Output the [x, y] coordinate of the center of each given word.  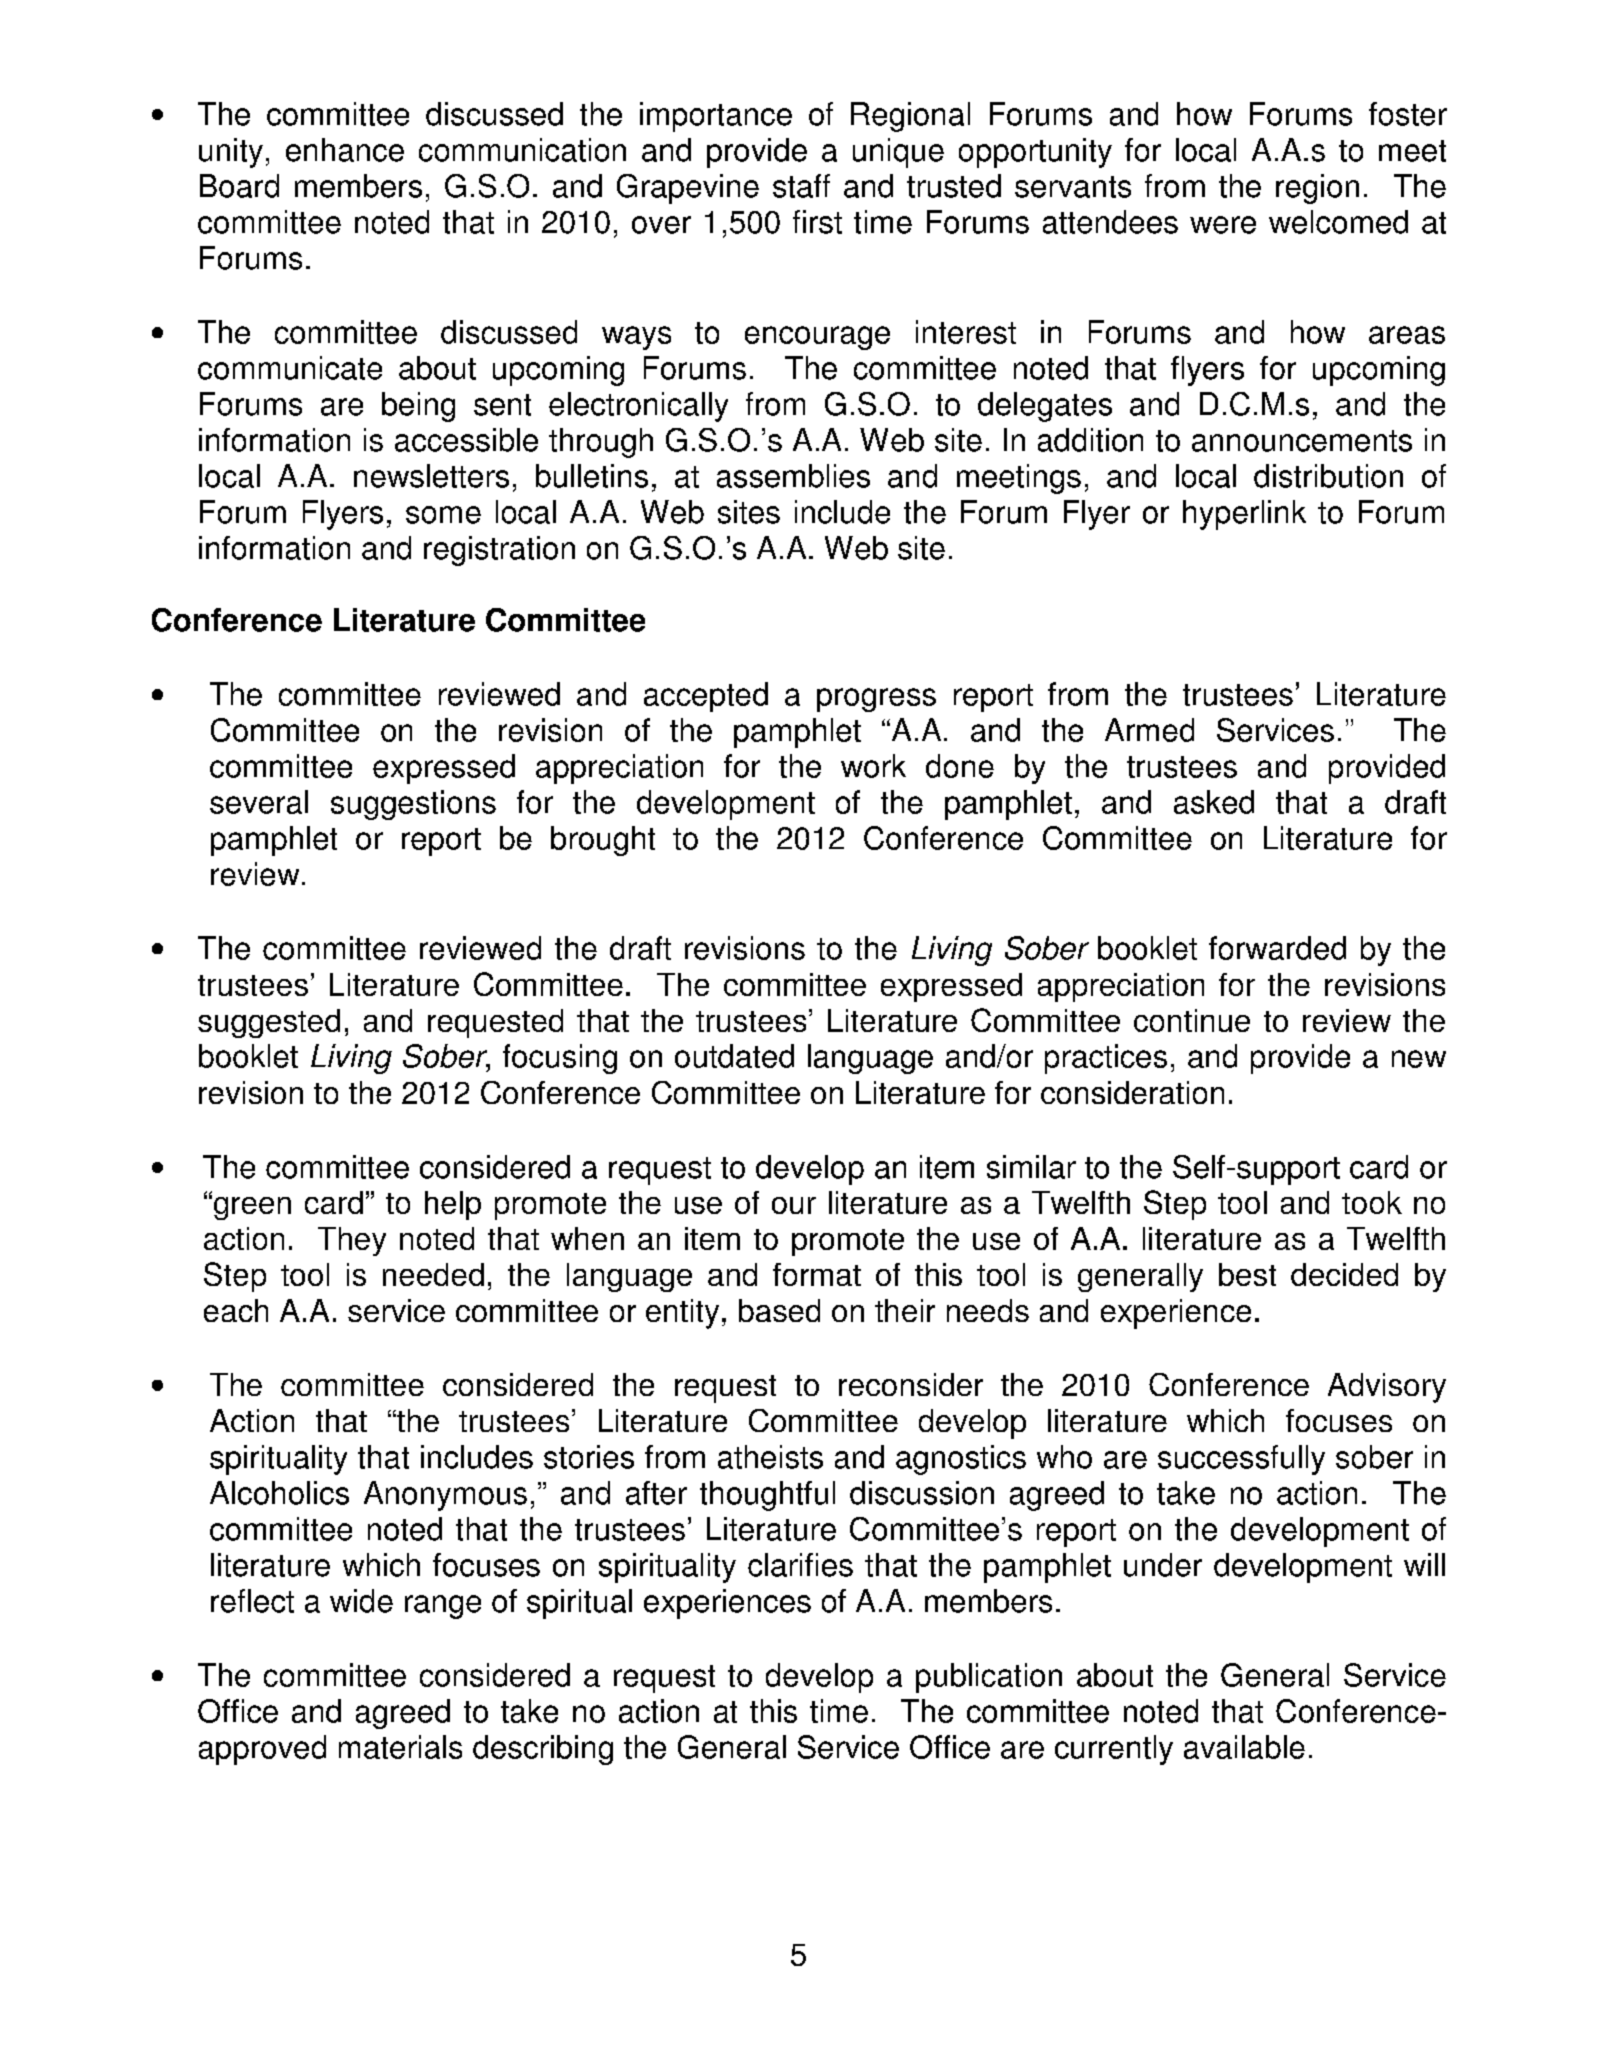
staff [801, 186]
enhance [345, 150]
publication [989, 1678]
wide [361, 1601]
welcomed [1338, 222]
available [1244, 1747]
